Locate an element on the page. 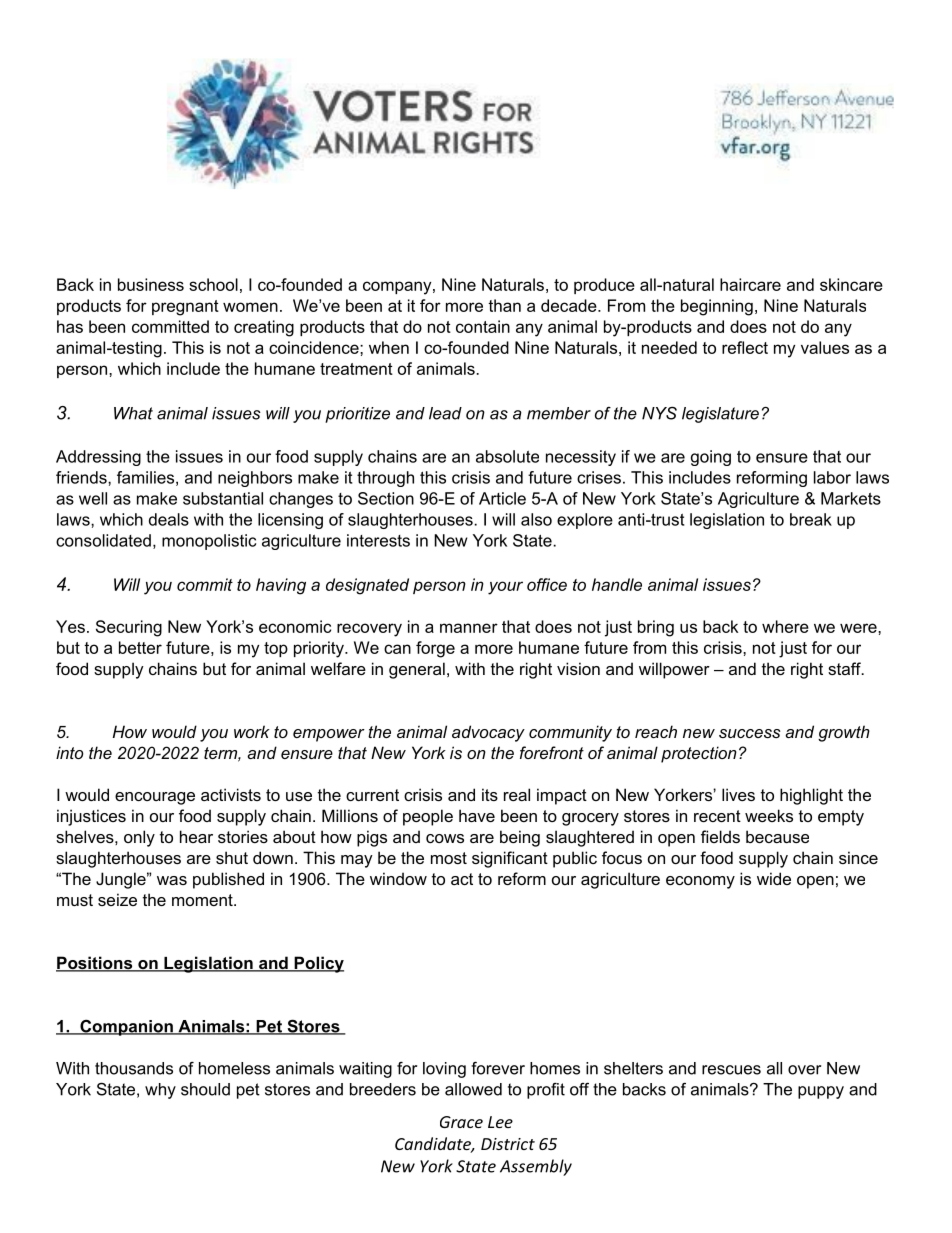  window is located at coordinates (398, 878).
